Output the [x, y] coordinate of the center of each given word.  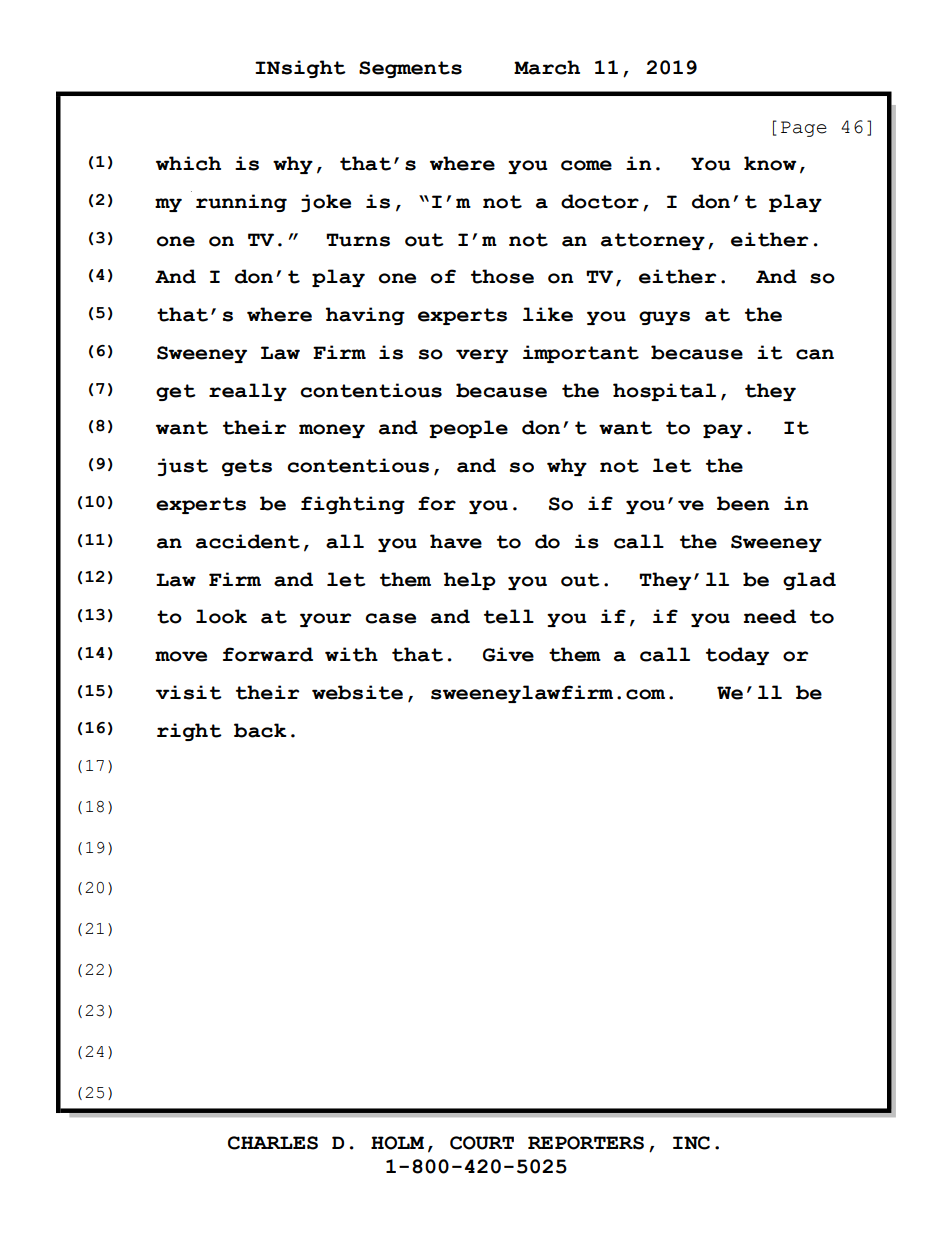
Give [508, 654]
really [248, 392]
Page [804, 129]
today [737, 656]
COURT [482, 1143]
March [547, 67]
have [456, 541]
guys [664, 318]
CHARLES [273, 1143]
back [260, 730]
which [188, 163]
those [502, 276]
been [743, 503]
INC [691, 1143]
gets [247, 467]
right [189, 732]
